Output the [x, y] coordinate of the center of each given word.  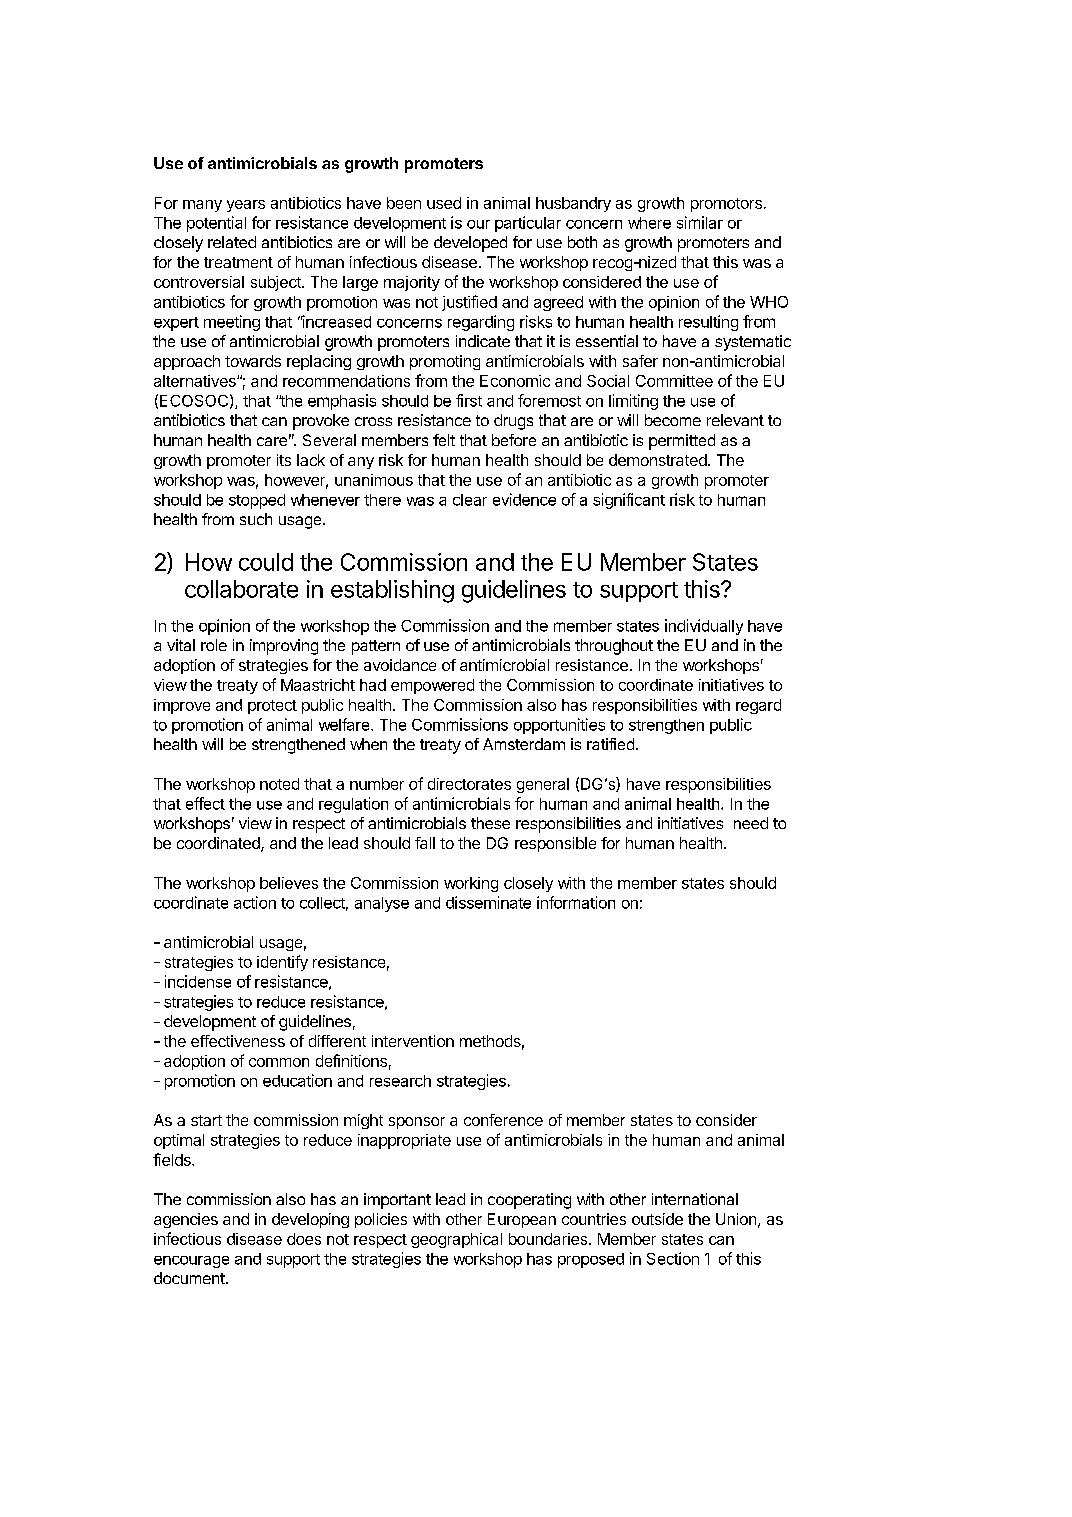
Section [673, 1258]
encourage [191, 1262]
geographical [456, 1240]
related [232, 242]
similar [700, 222]
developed [470, 244]
